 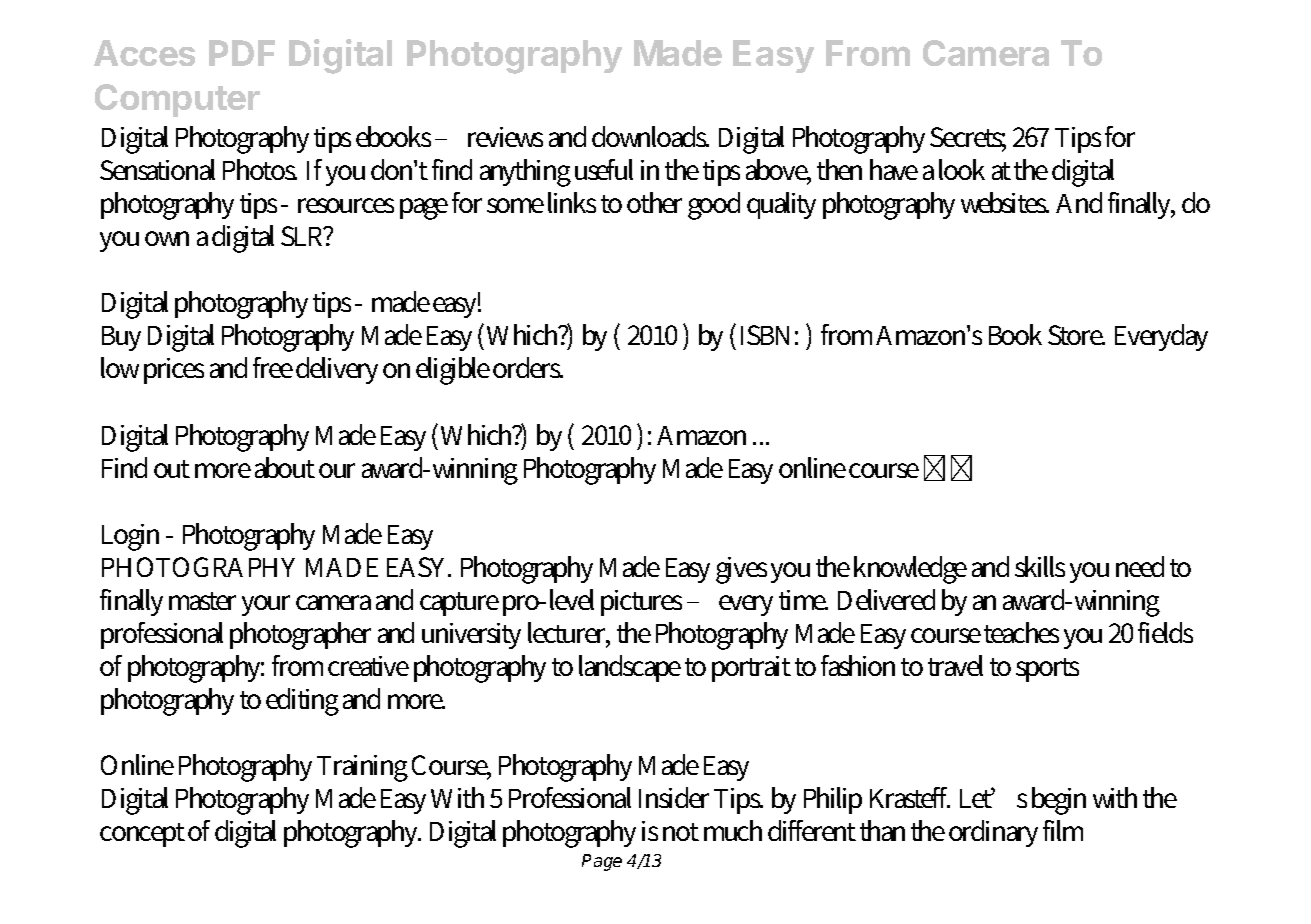 What do you see at coordinates (142, 835) in the document?
I see `concept` at bounding box center [142, 835].
